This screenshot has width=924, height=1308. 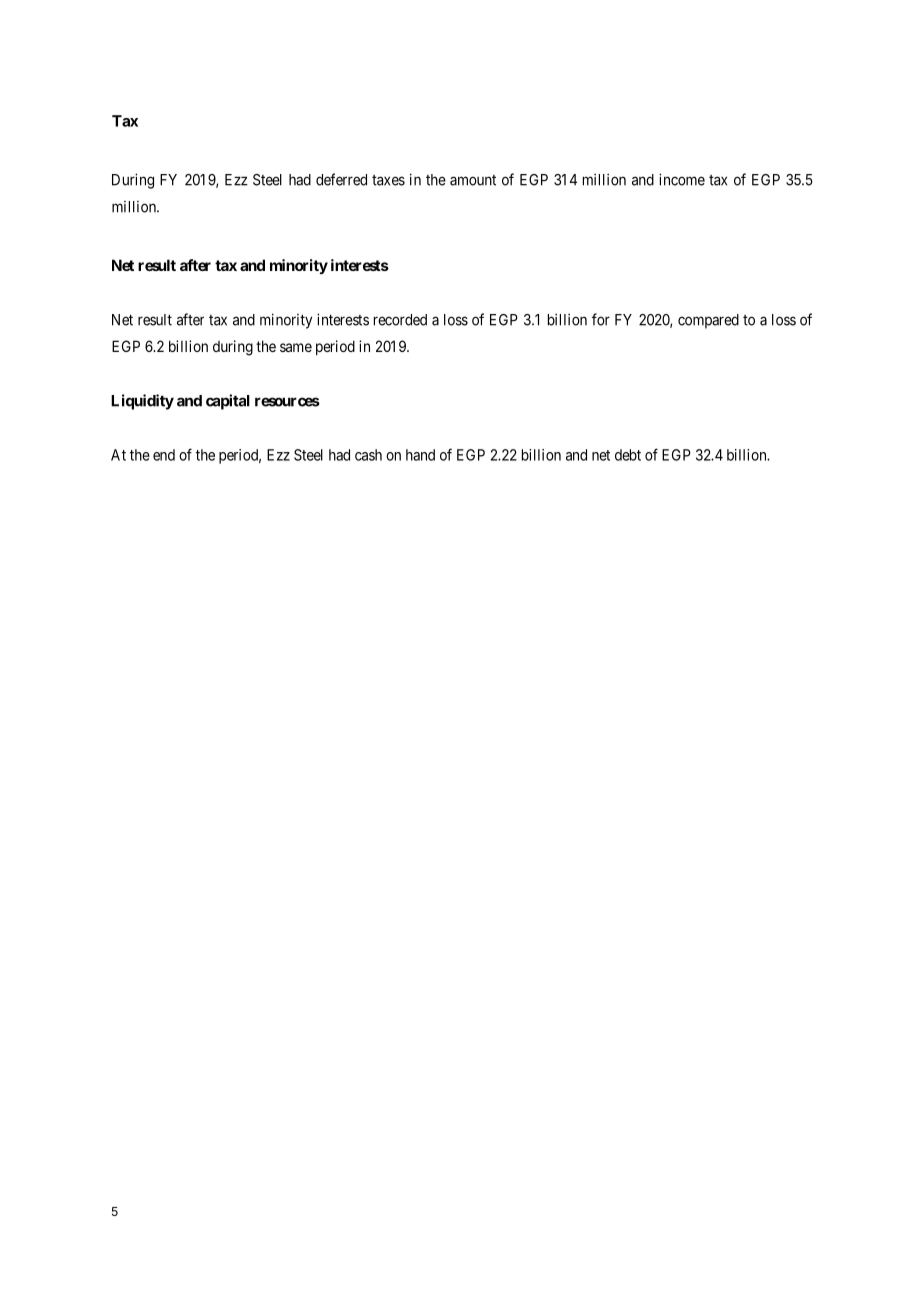 I want to click on same, so click(x=296, y=347).
